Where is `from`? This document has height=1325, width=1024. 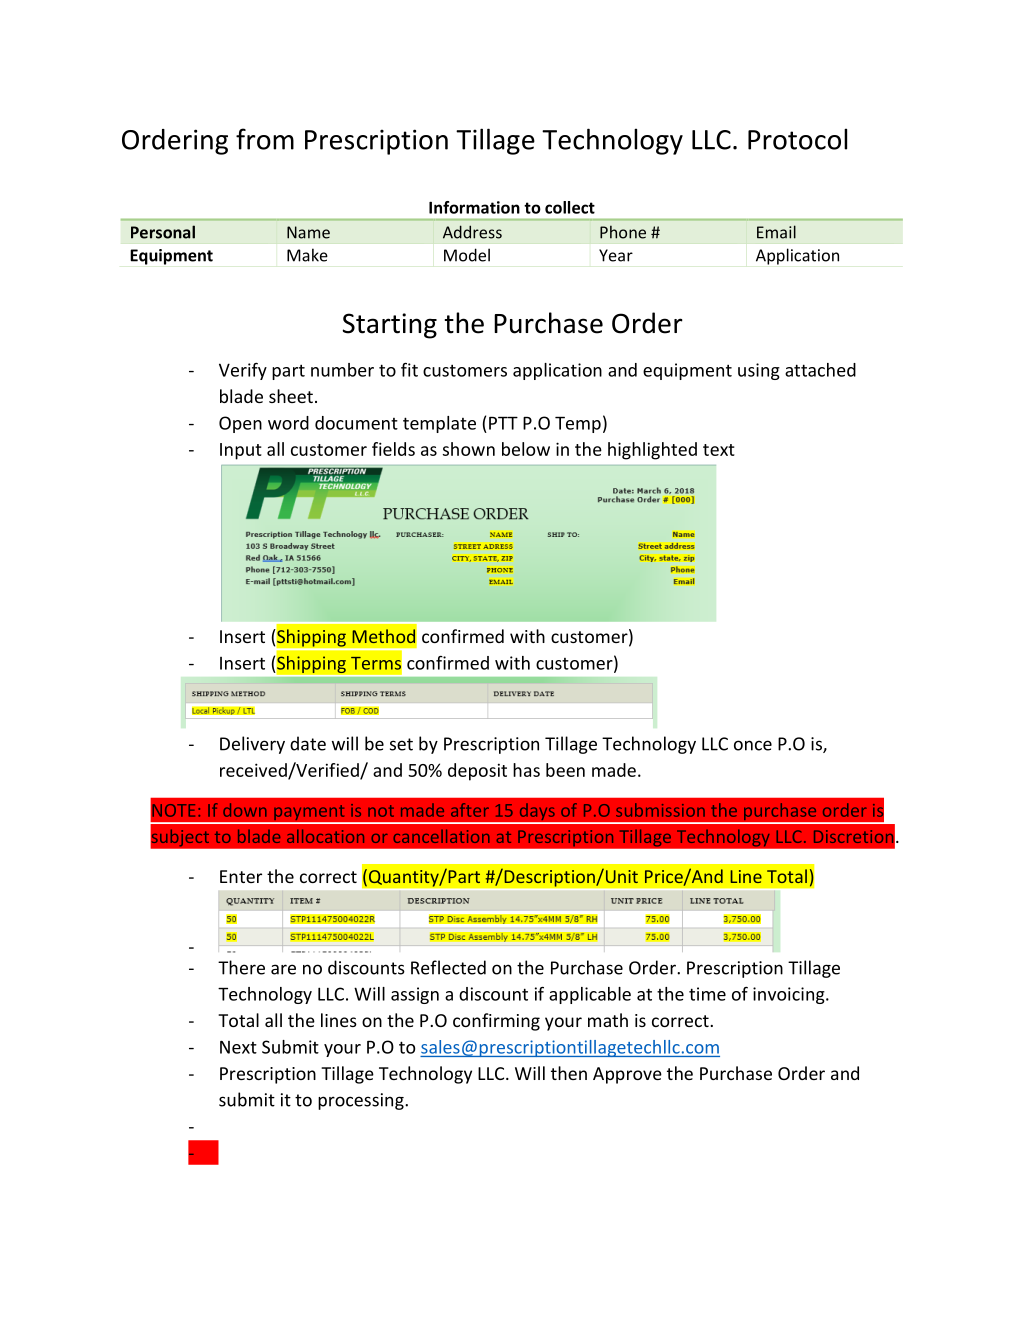
from is located at coordinates (265, 139).
